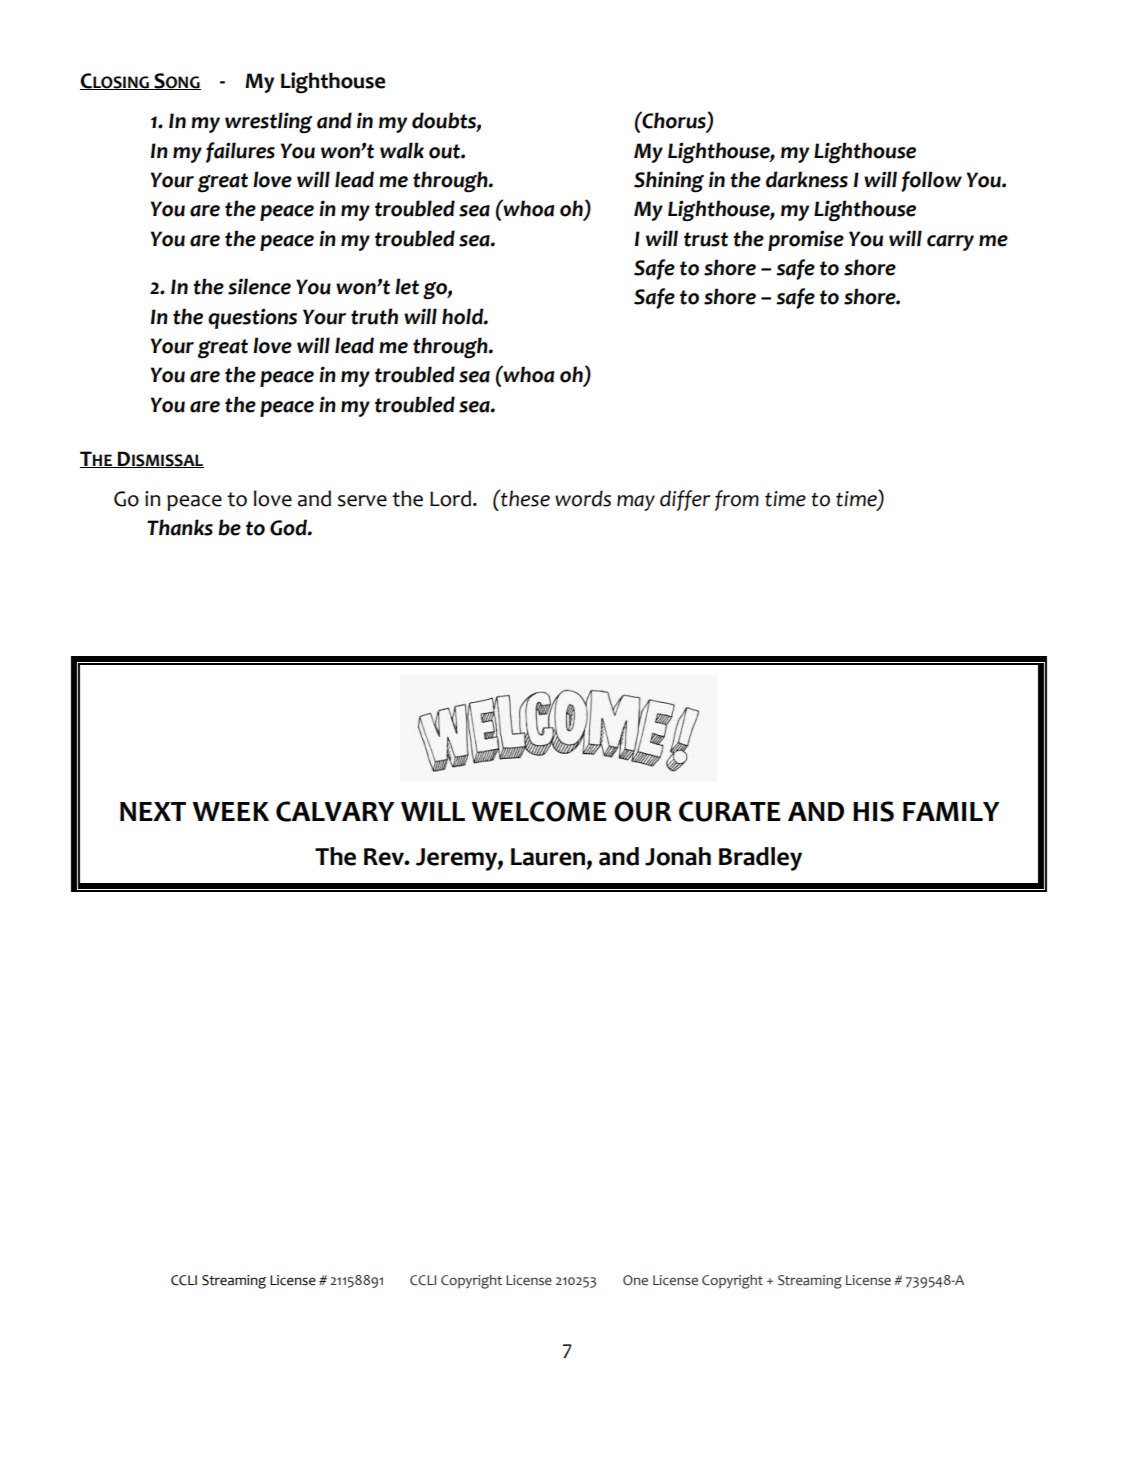  Describe the element at coordinates (669, 182) in the document. I see `Shining` at that location.
